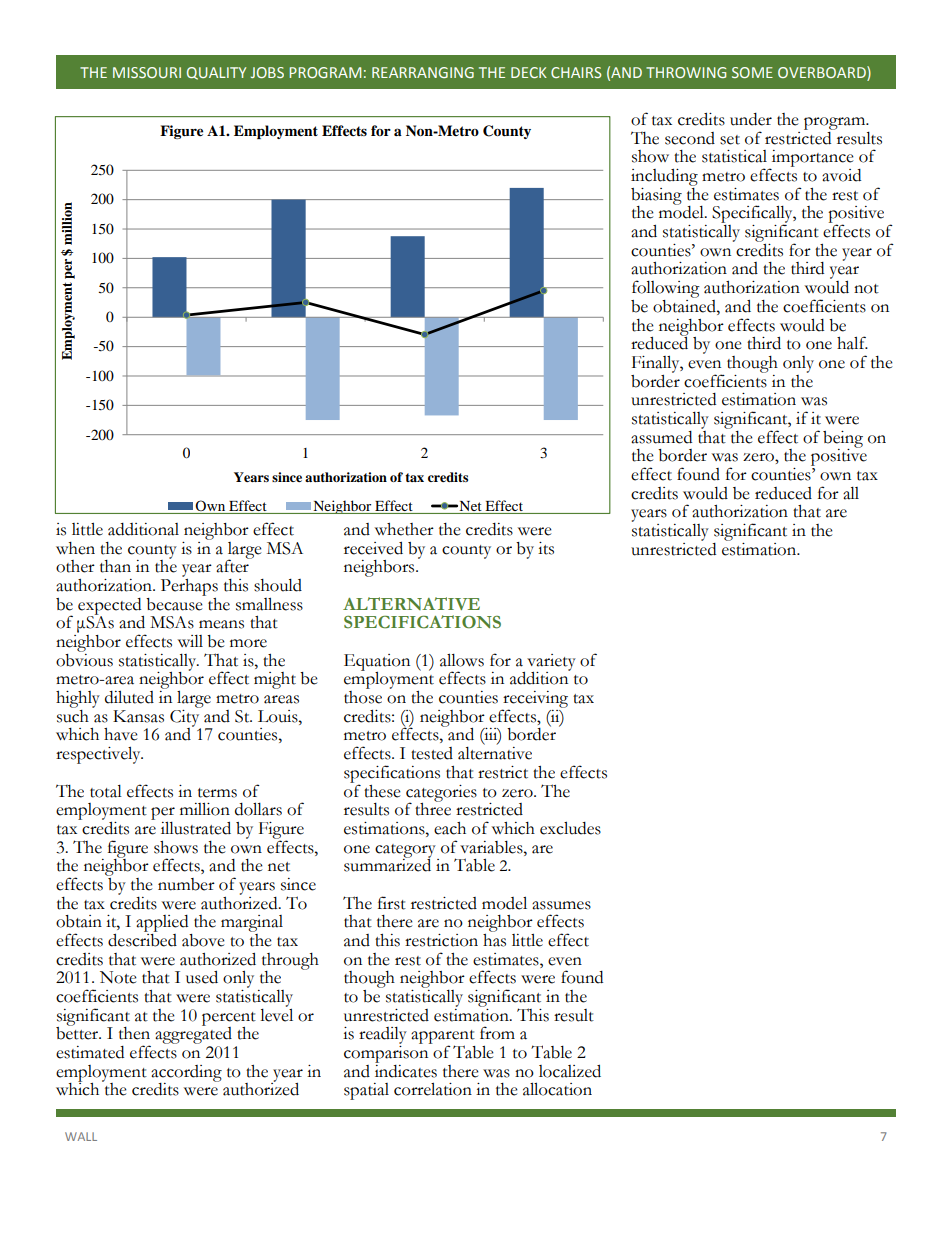 The width and height of the image is (952, 1233). I want to click on MISSOURI, so click(147, 72).
